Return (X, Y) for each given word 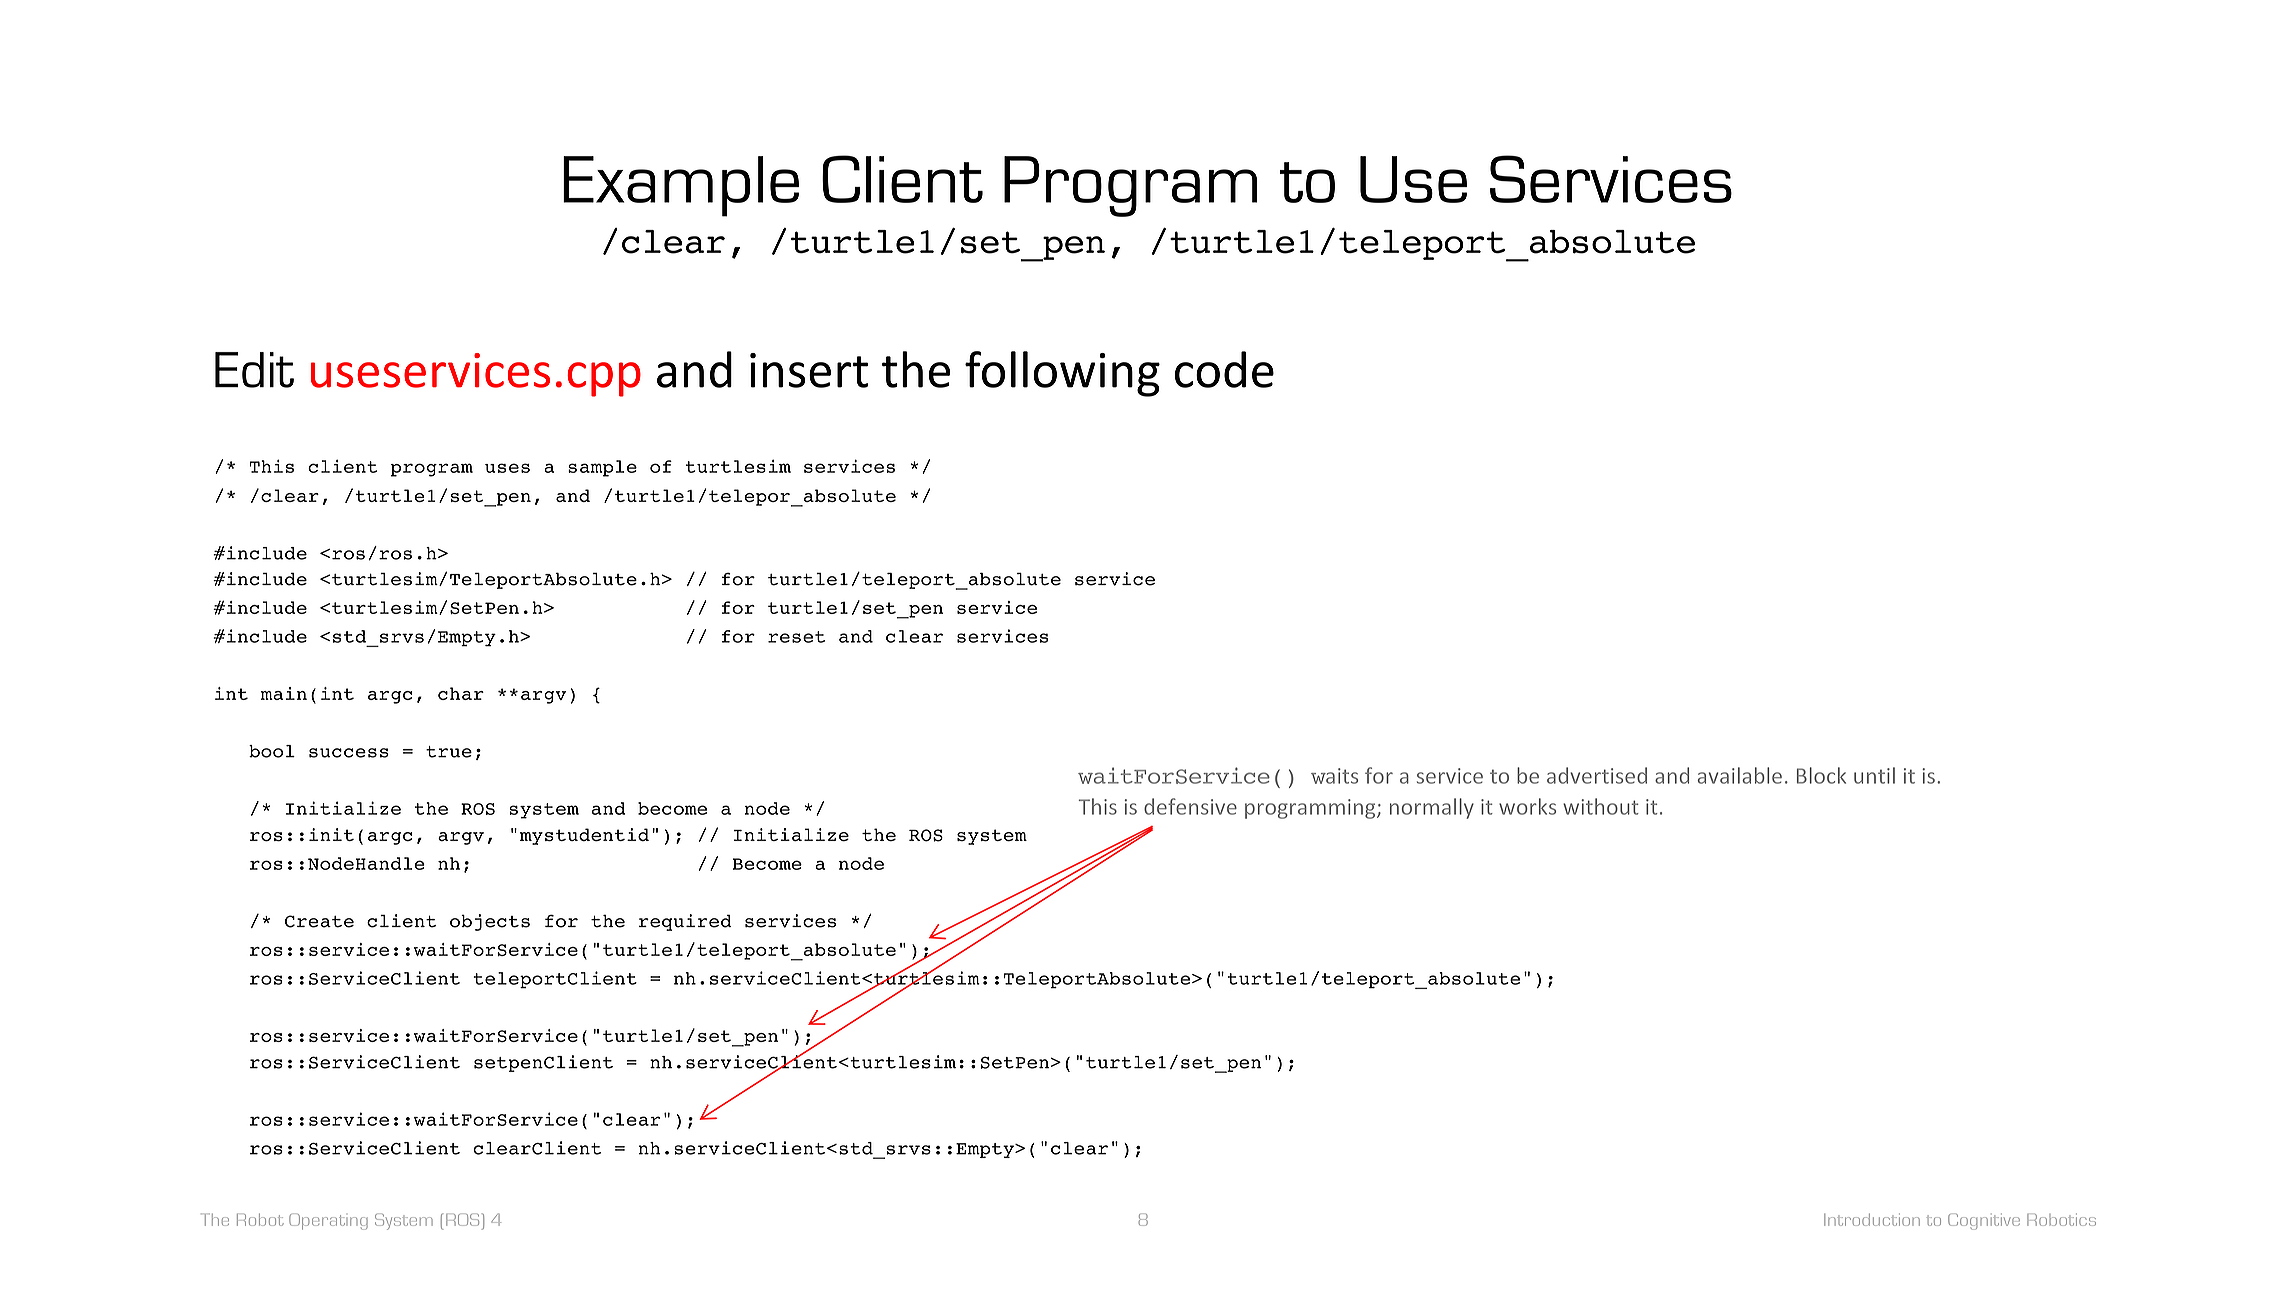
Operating (328, 1221)
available (1740, 775)
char (461, 693)
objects (490, 922)
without (1601, 806)
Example (681, 186)
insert (809, 370)
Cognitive (1984, 1221)
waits (1334, 776)
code (1224, 369)
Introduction (1872, 1219)
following (1062, 374)
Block (1821, 775)
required (685, 922)
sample (602, 468)
